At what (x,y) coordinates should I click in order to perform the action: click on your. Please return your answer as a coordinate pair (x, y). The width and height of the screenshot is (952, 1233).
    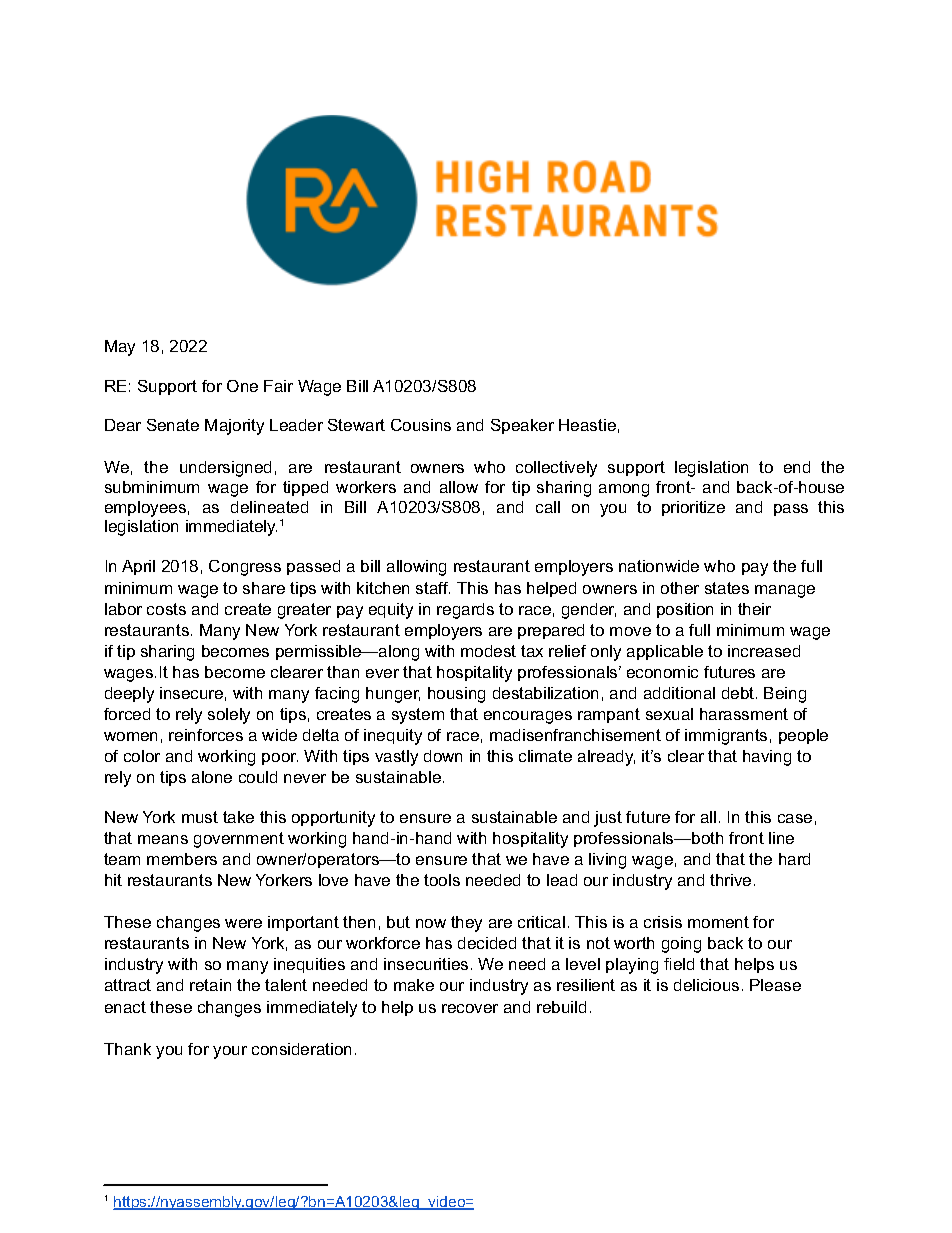
    Looking at the image, I should click on (230, 1052).
